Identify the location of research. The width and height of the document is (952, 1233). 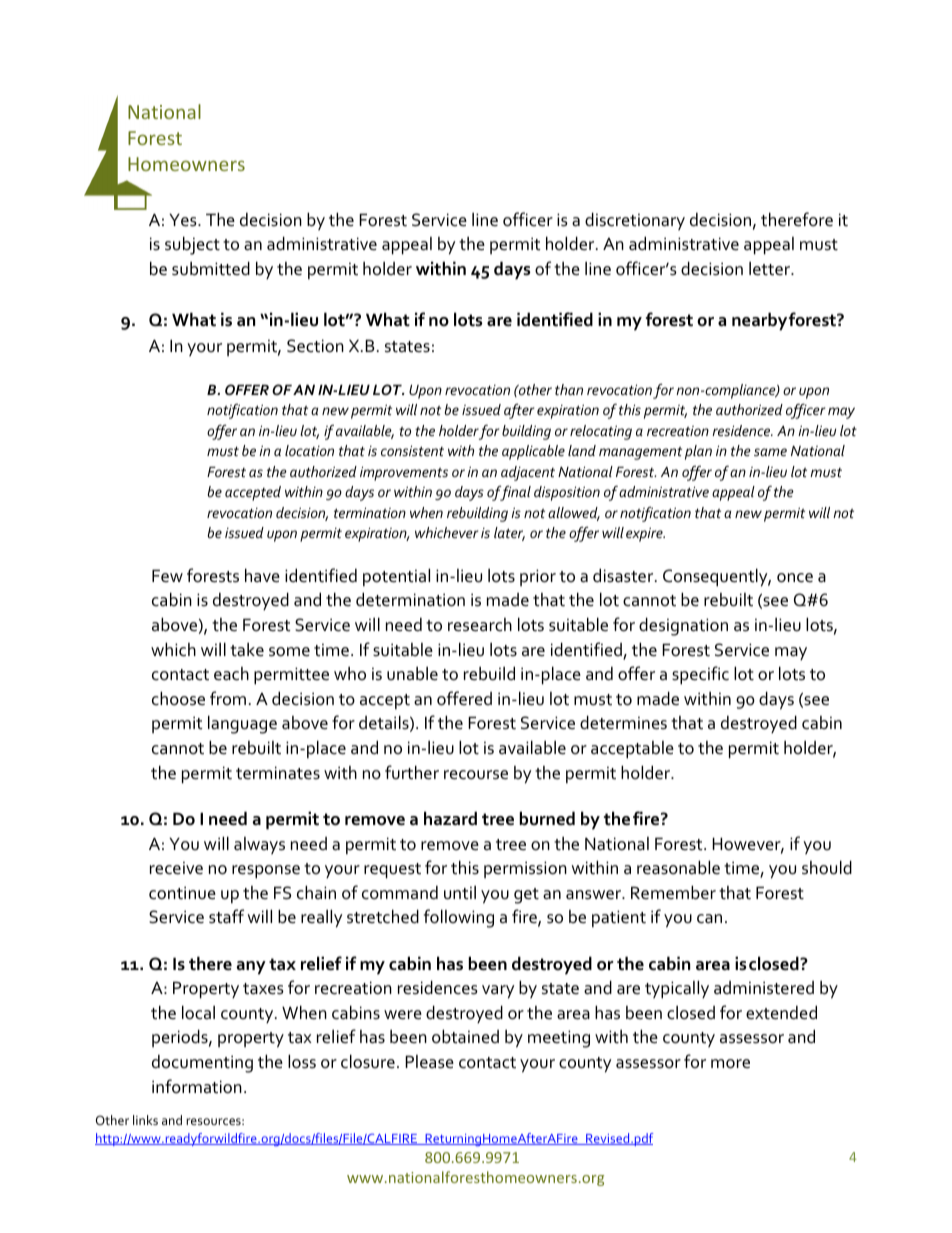
(480, 625).
